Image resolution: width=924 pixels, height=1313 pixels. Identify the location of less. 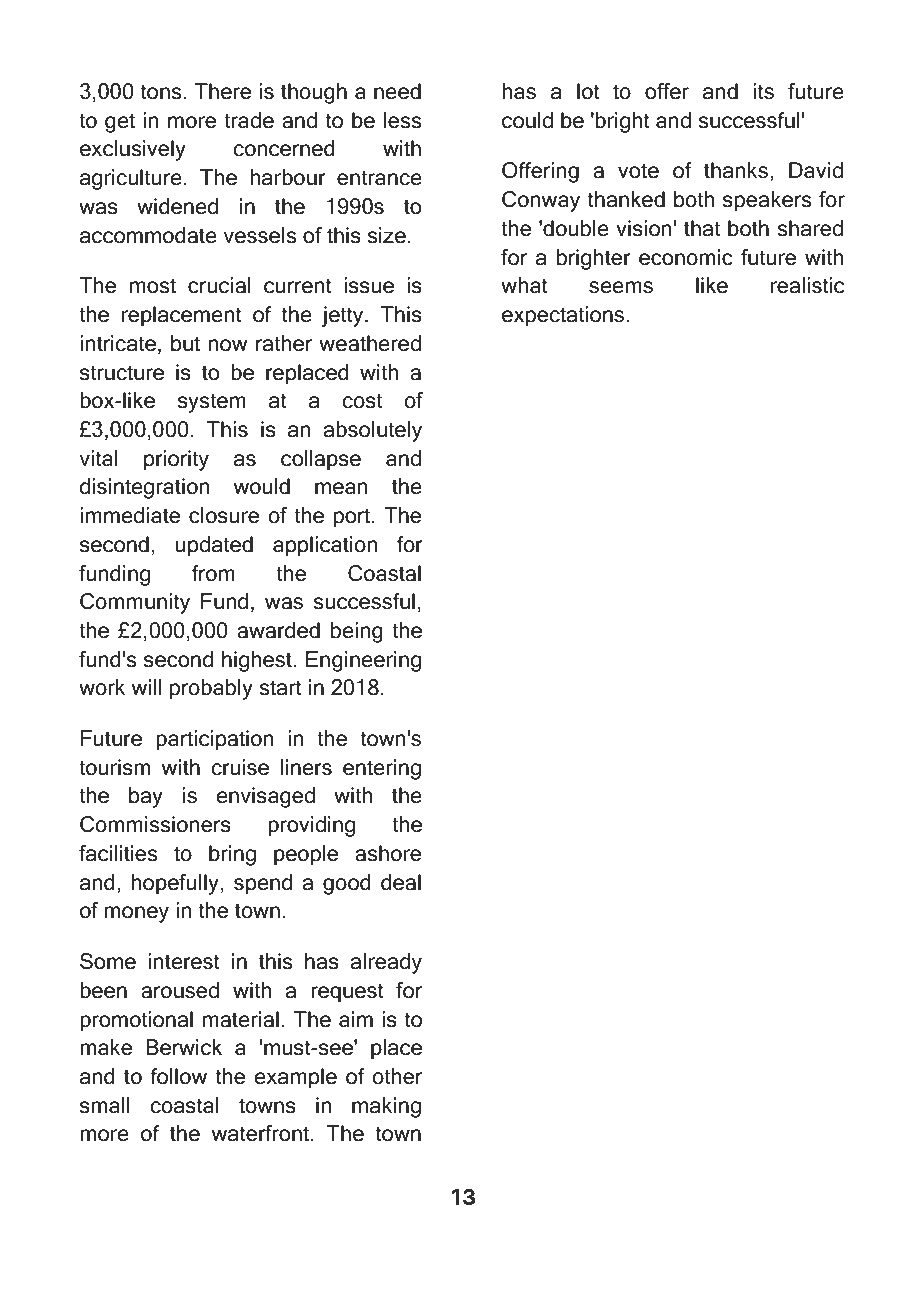
(402, 120).
